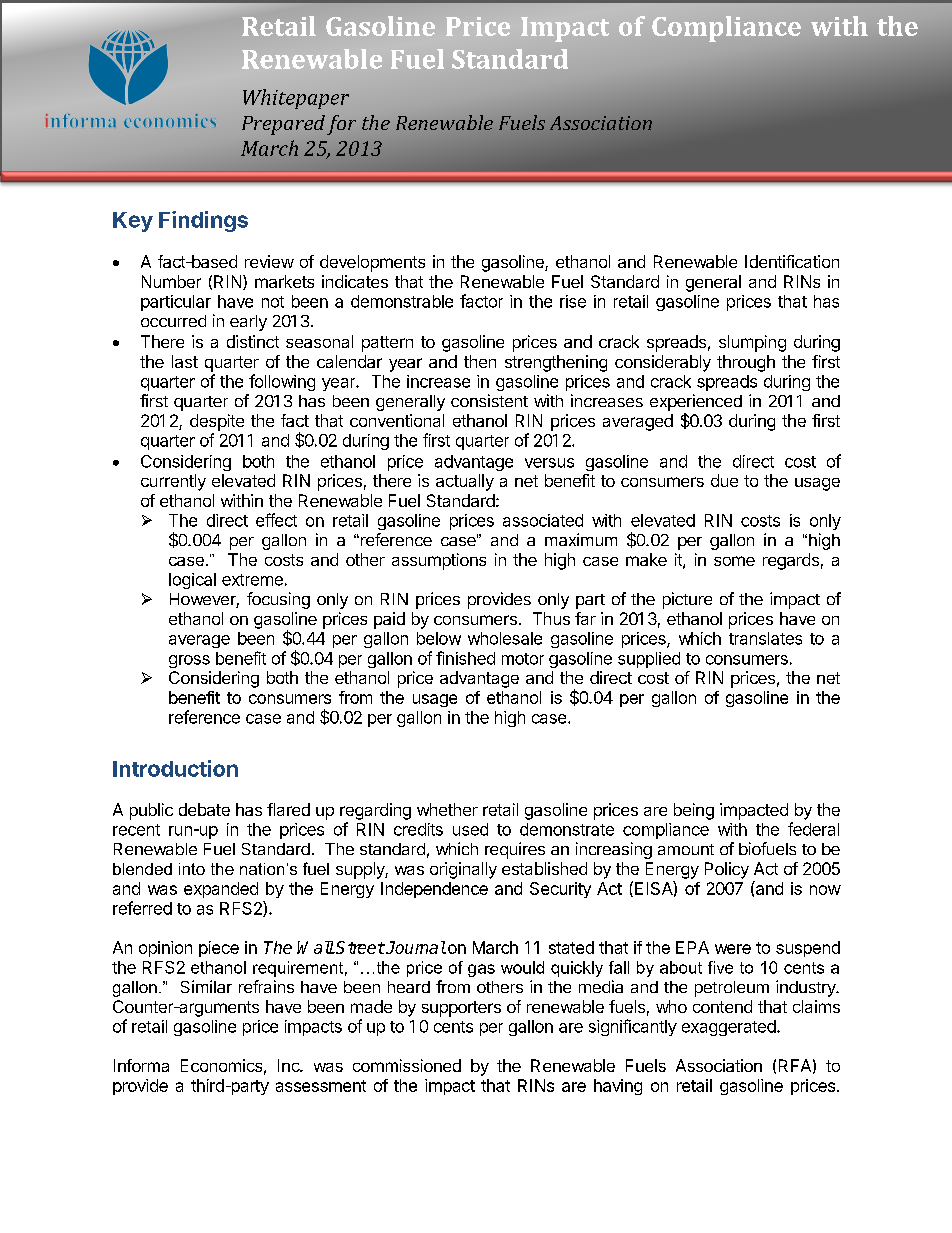 This screenshot has height=1233, width=952. I want to click on Prepared, so click(283, 125).
